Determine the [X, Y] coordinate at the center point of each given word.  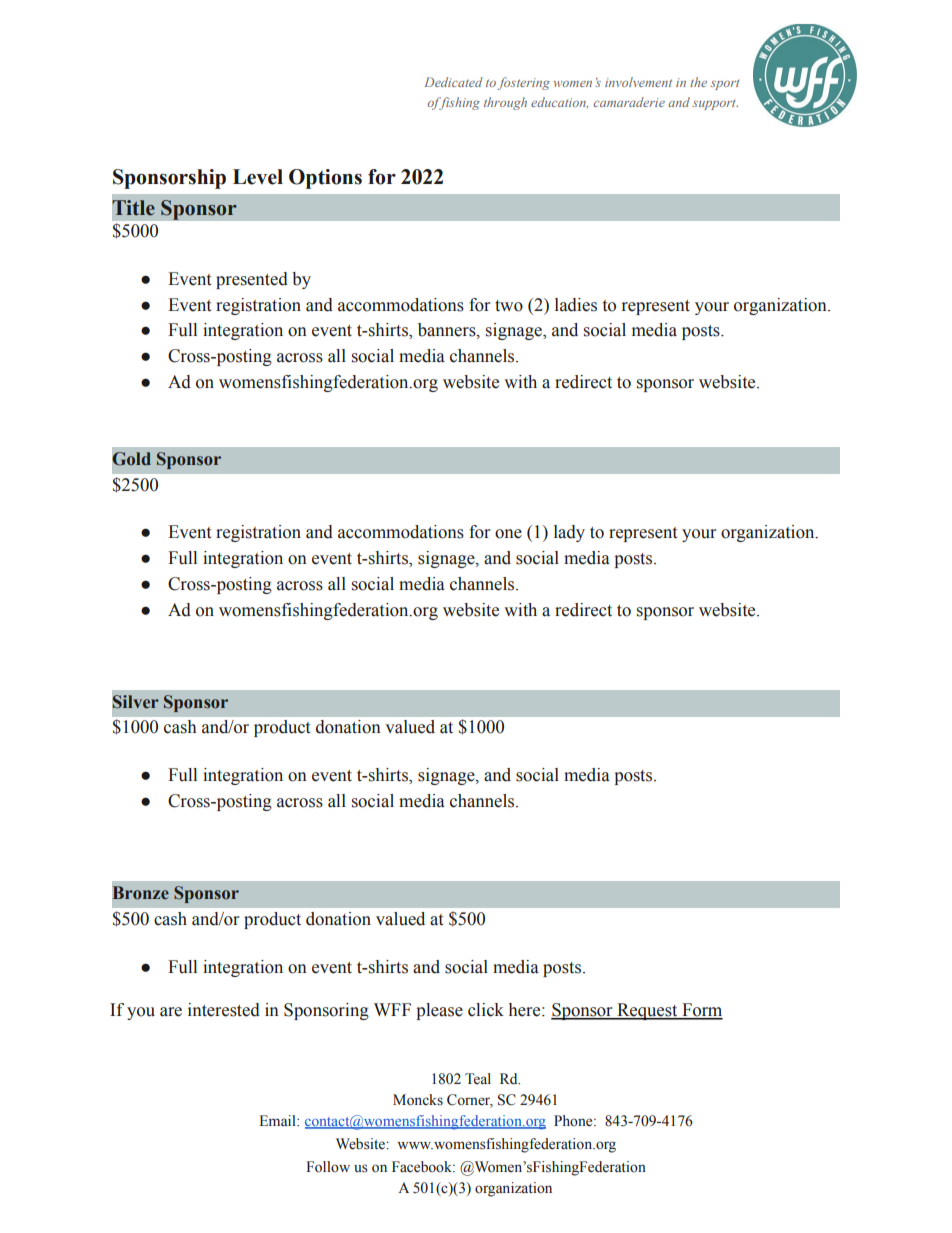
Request [647, 1011]
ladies [576, 305]
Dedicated [453, 82]
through [505, 103]
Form [701, 1011]
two [509, 306]
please [439, 1011]
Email [278, 1120]
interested [224, 1010]
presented [252, 280]
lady [569, 533]
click [486, 1010]
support [715, 105]
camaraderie [629, 102]
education [559, 102]
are [171, 1012]
